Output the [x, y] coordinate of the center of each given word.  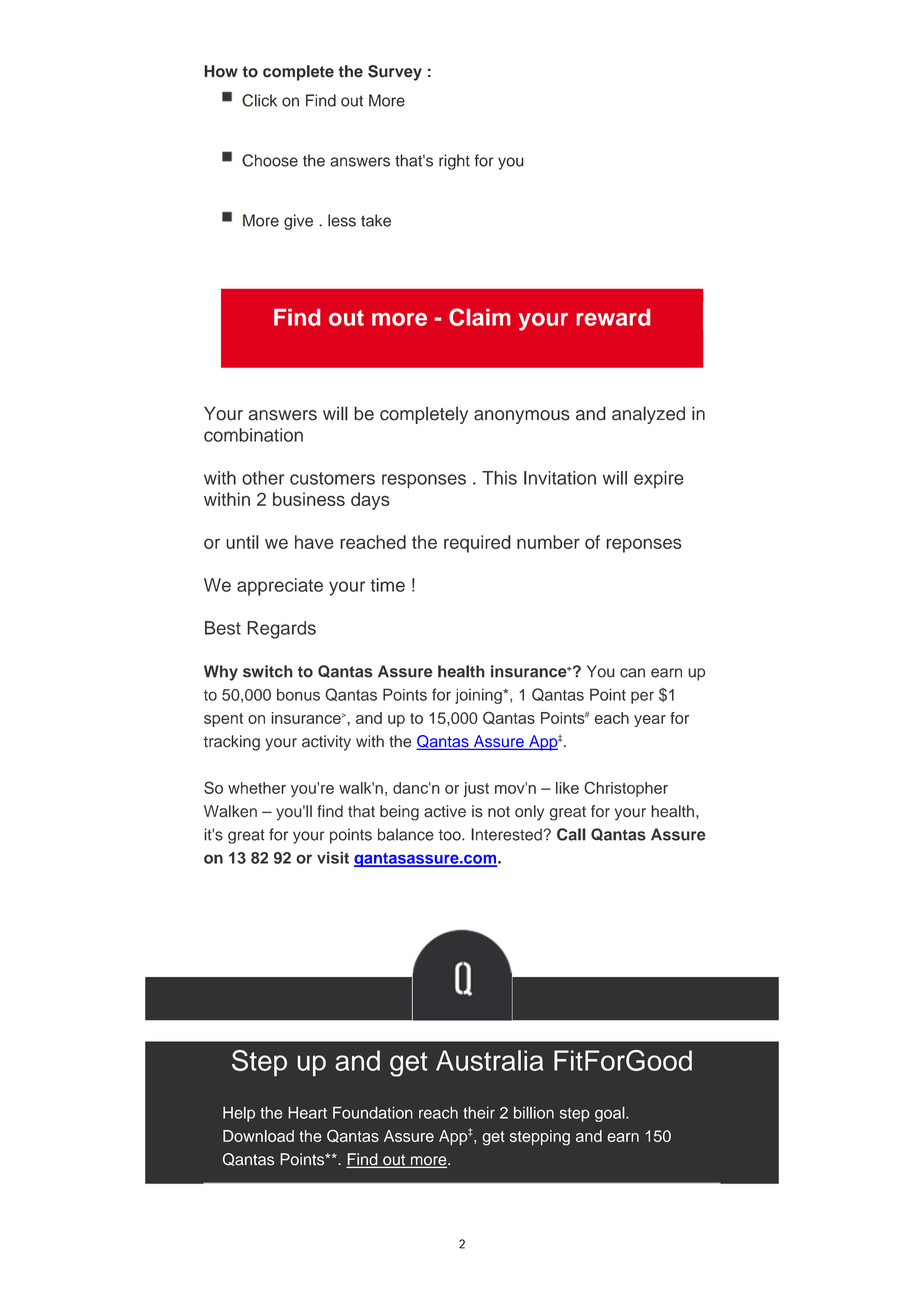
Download [258, 1136]
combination [253, 435]
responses [424, 481]
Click [259, 100]
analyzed [648, 415]
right [454, 162]
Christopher [626, 789]
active [445, 811]
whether [257, 788]
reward [613, 317]
